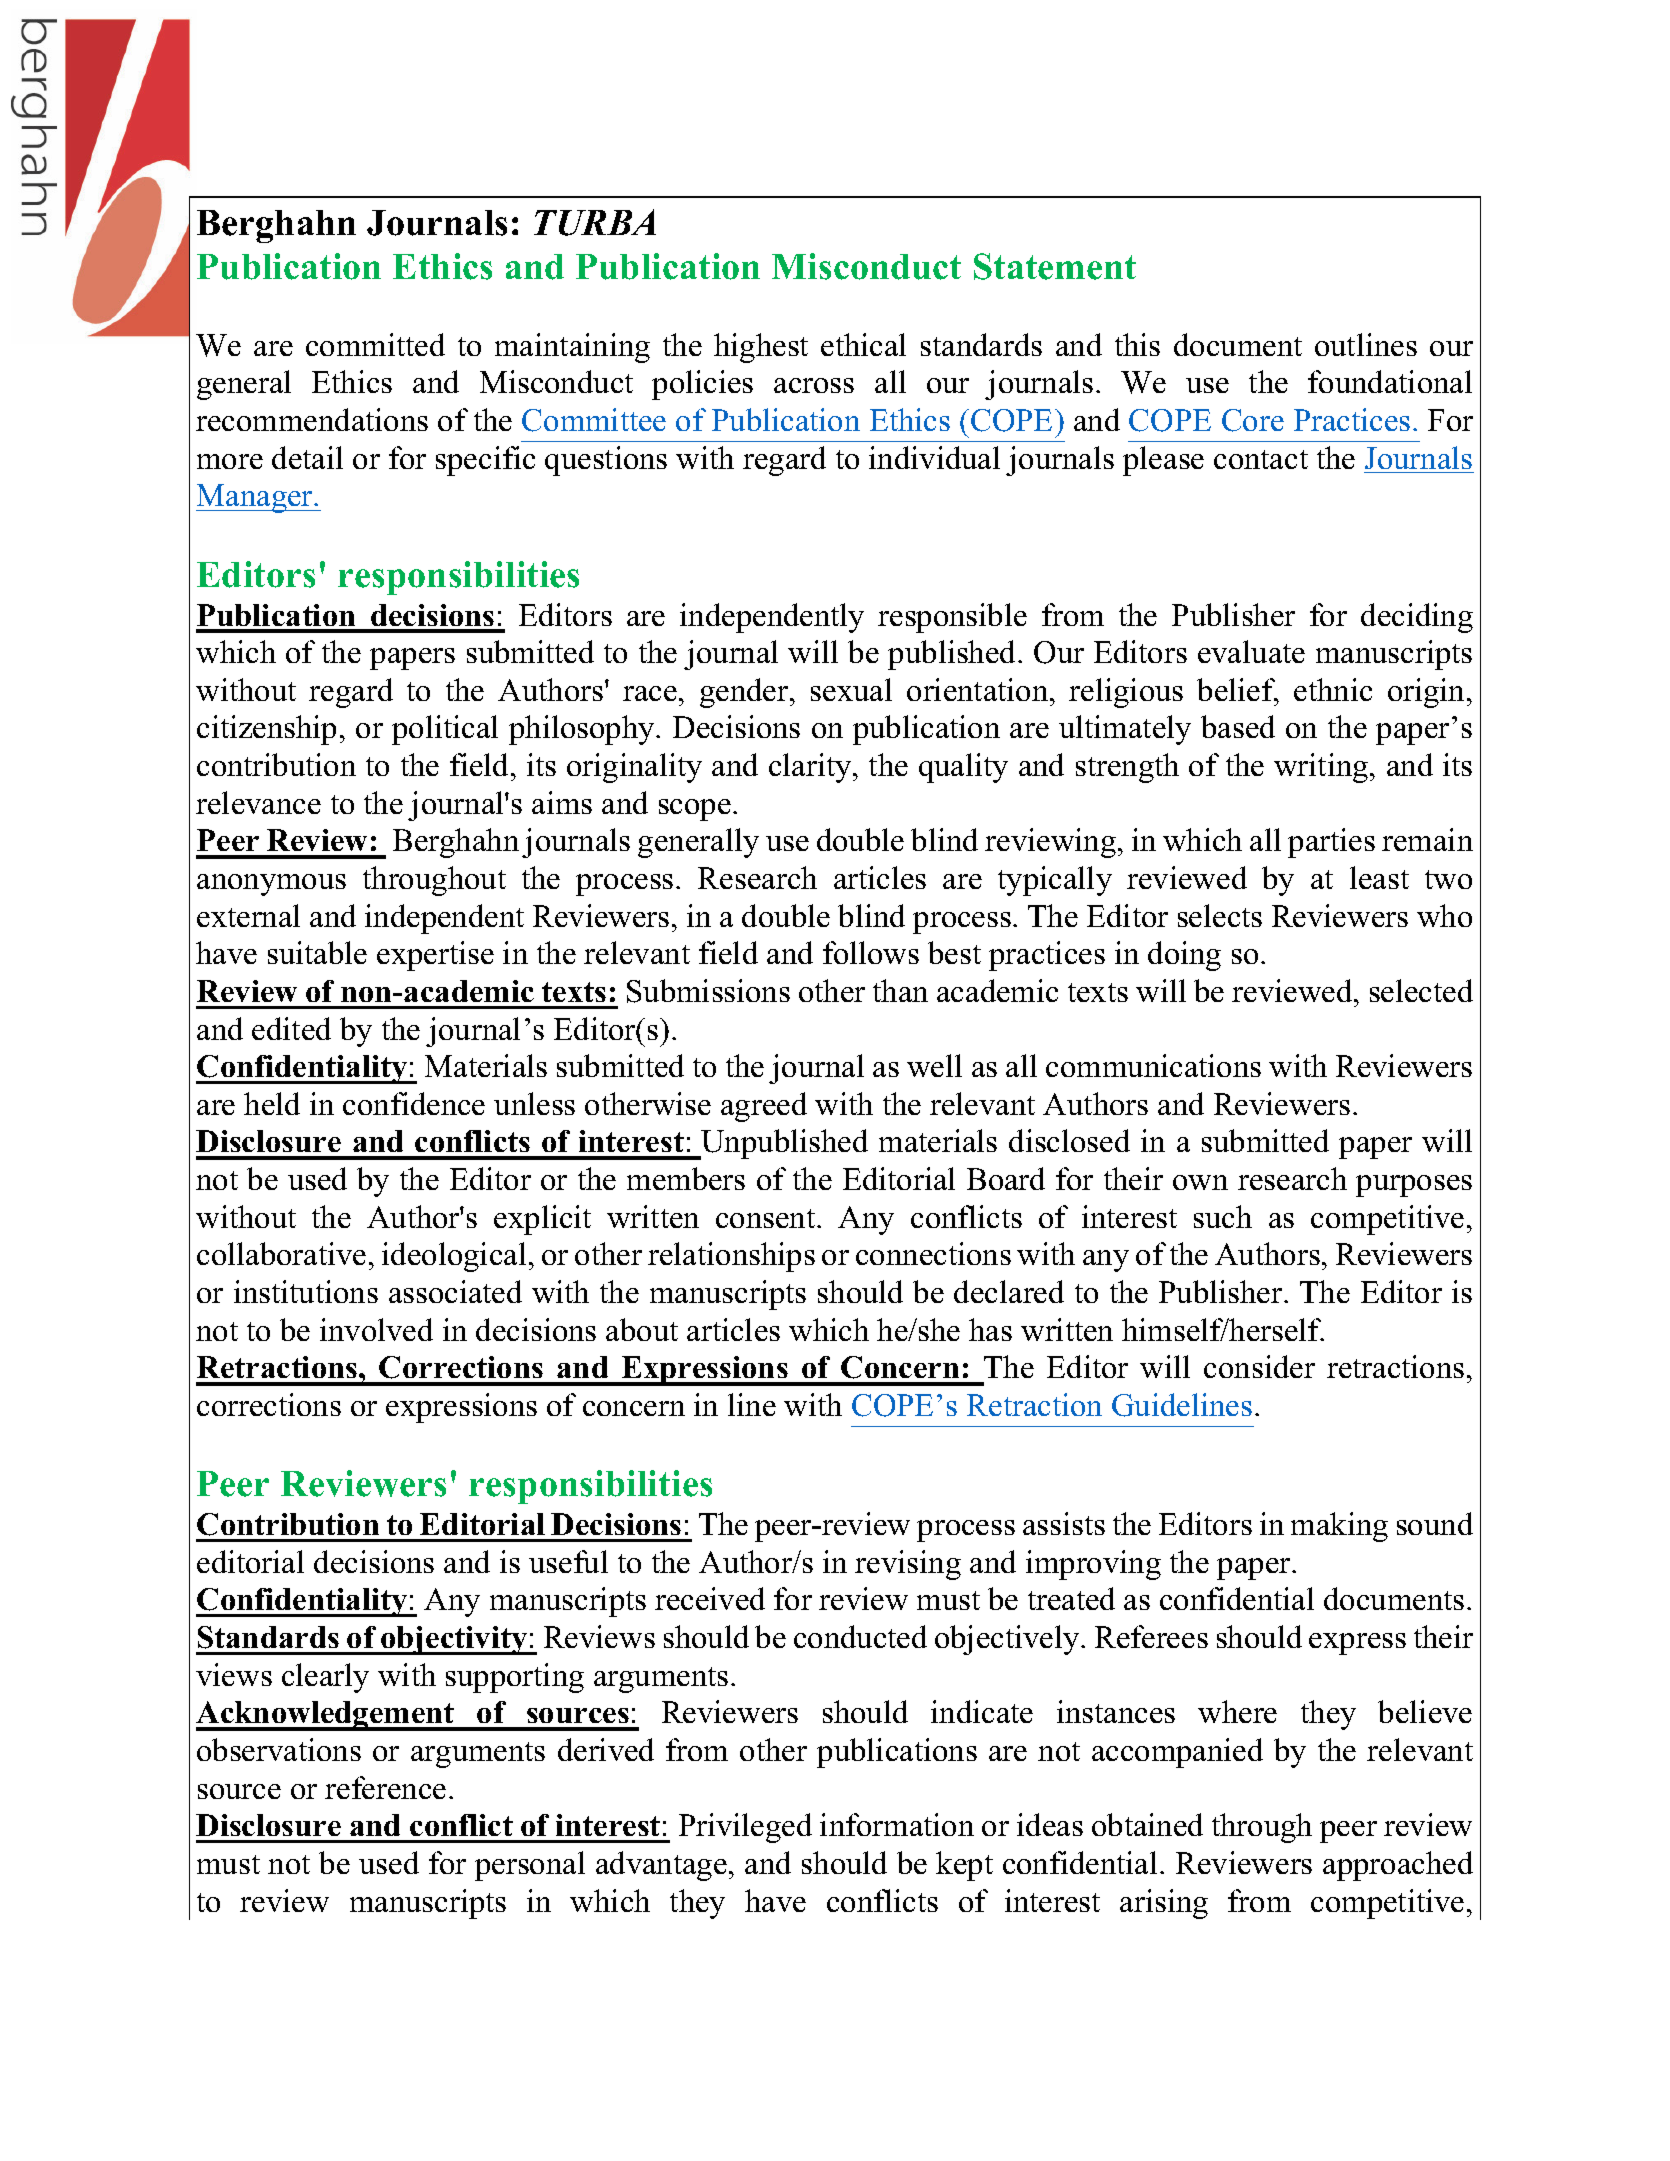  Describe the element at coordinates (764, 1107) in the screenshot. I see `agreed` at that location.
